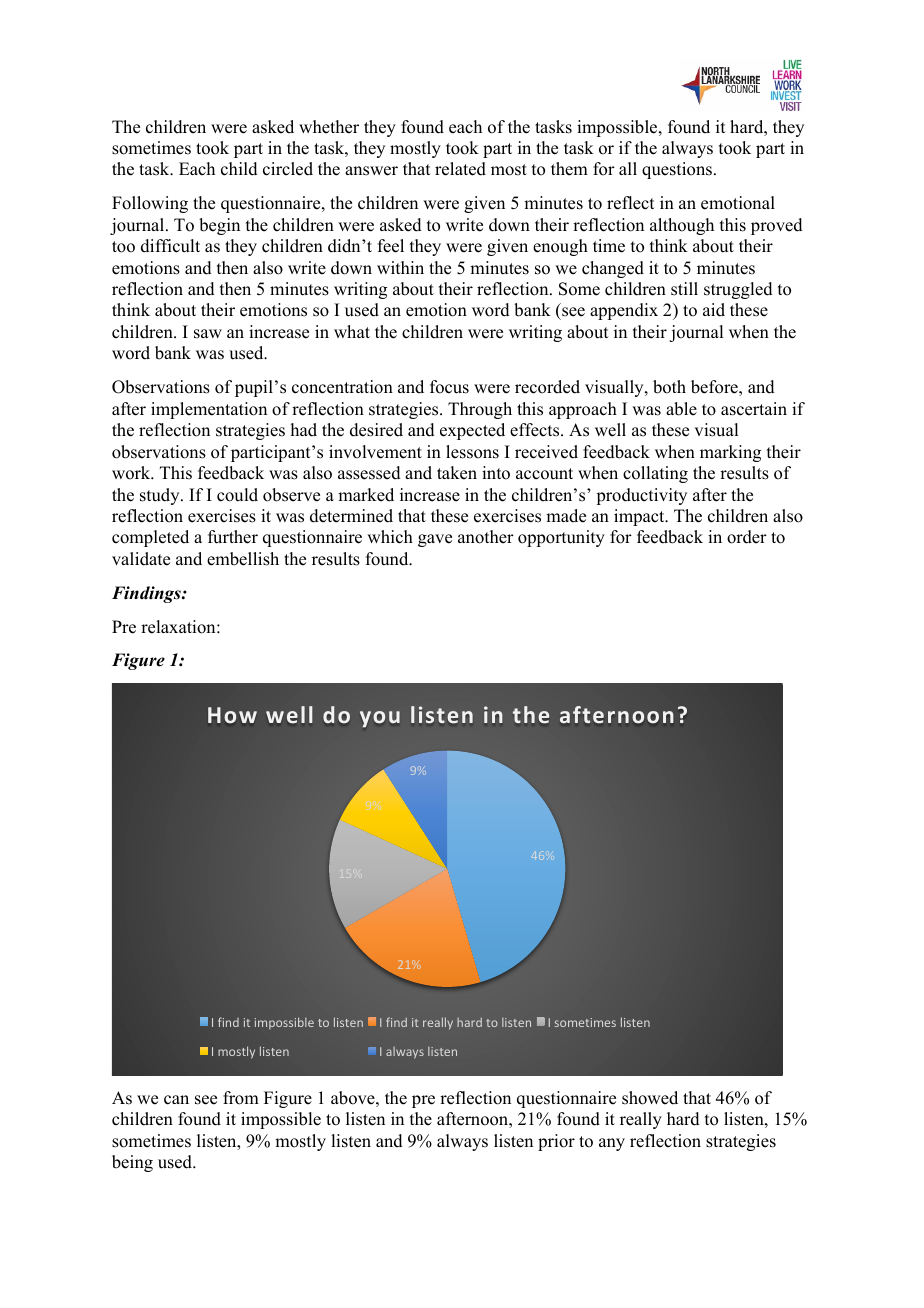 Image resolution: width=924 pixels, height=1308 pixels. Describe the element at coordinates (650, 1098) in the screenshot. I see `showed` at that location.
